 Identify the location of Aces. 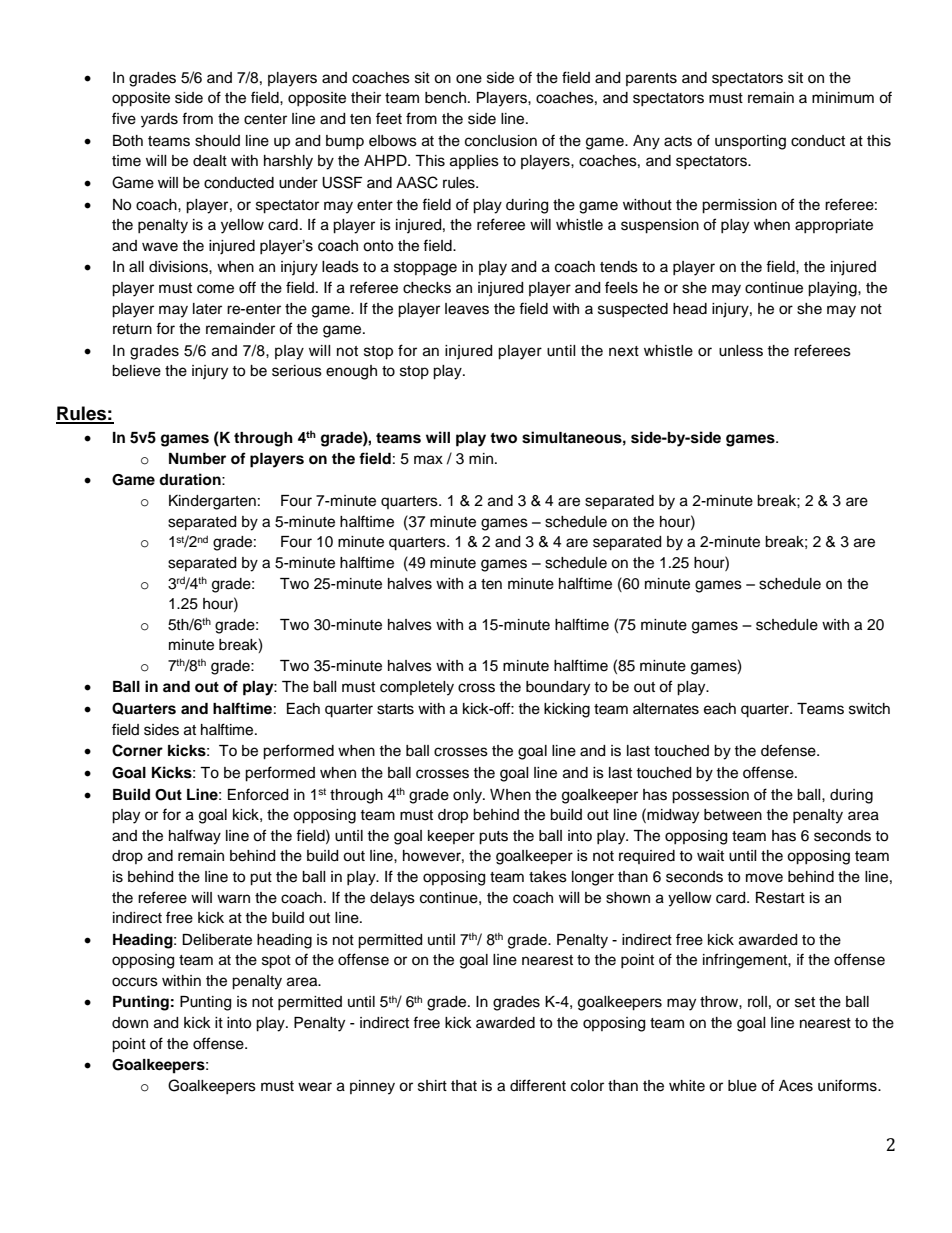
(796, 1086).
